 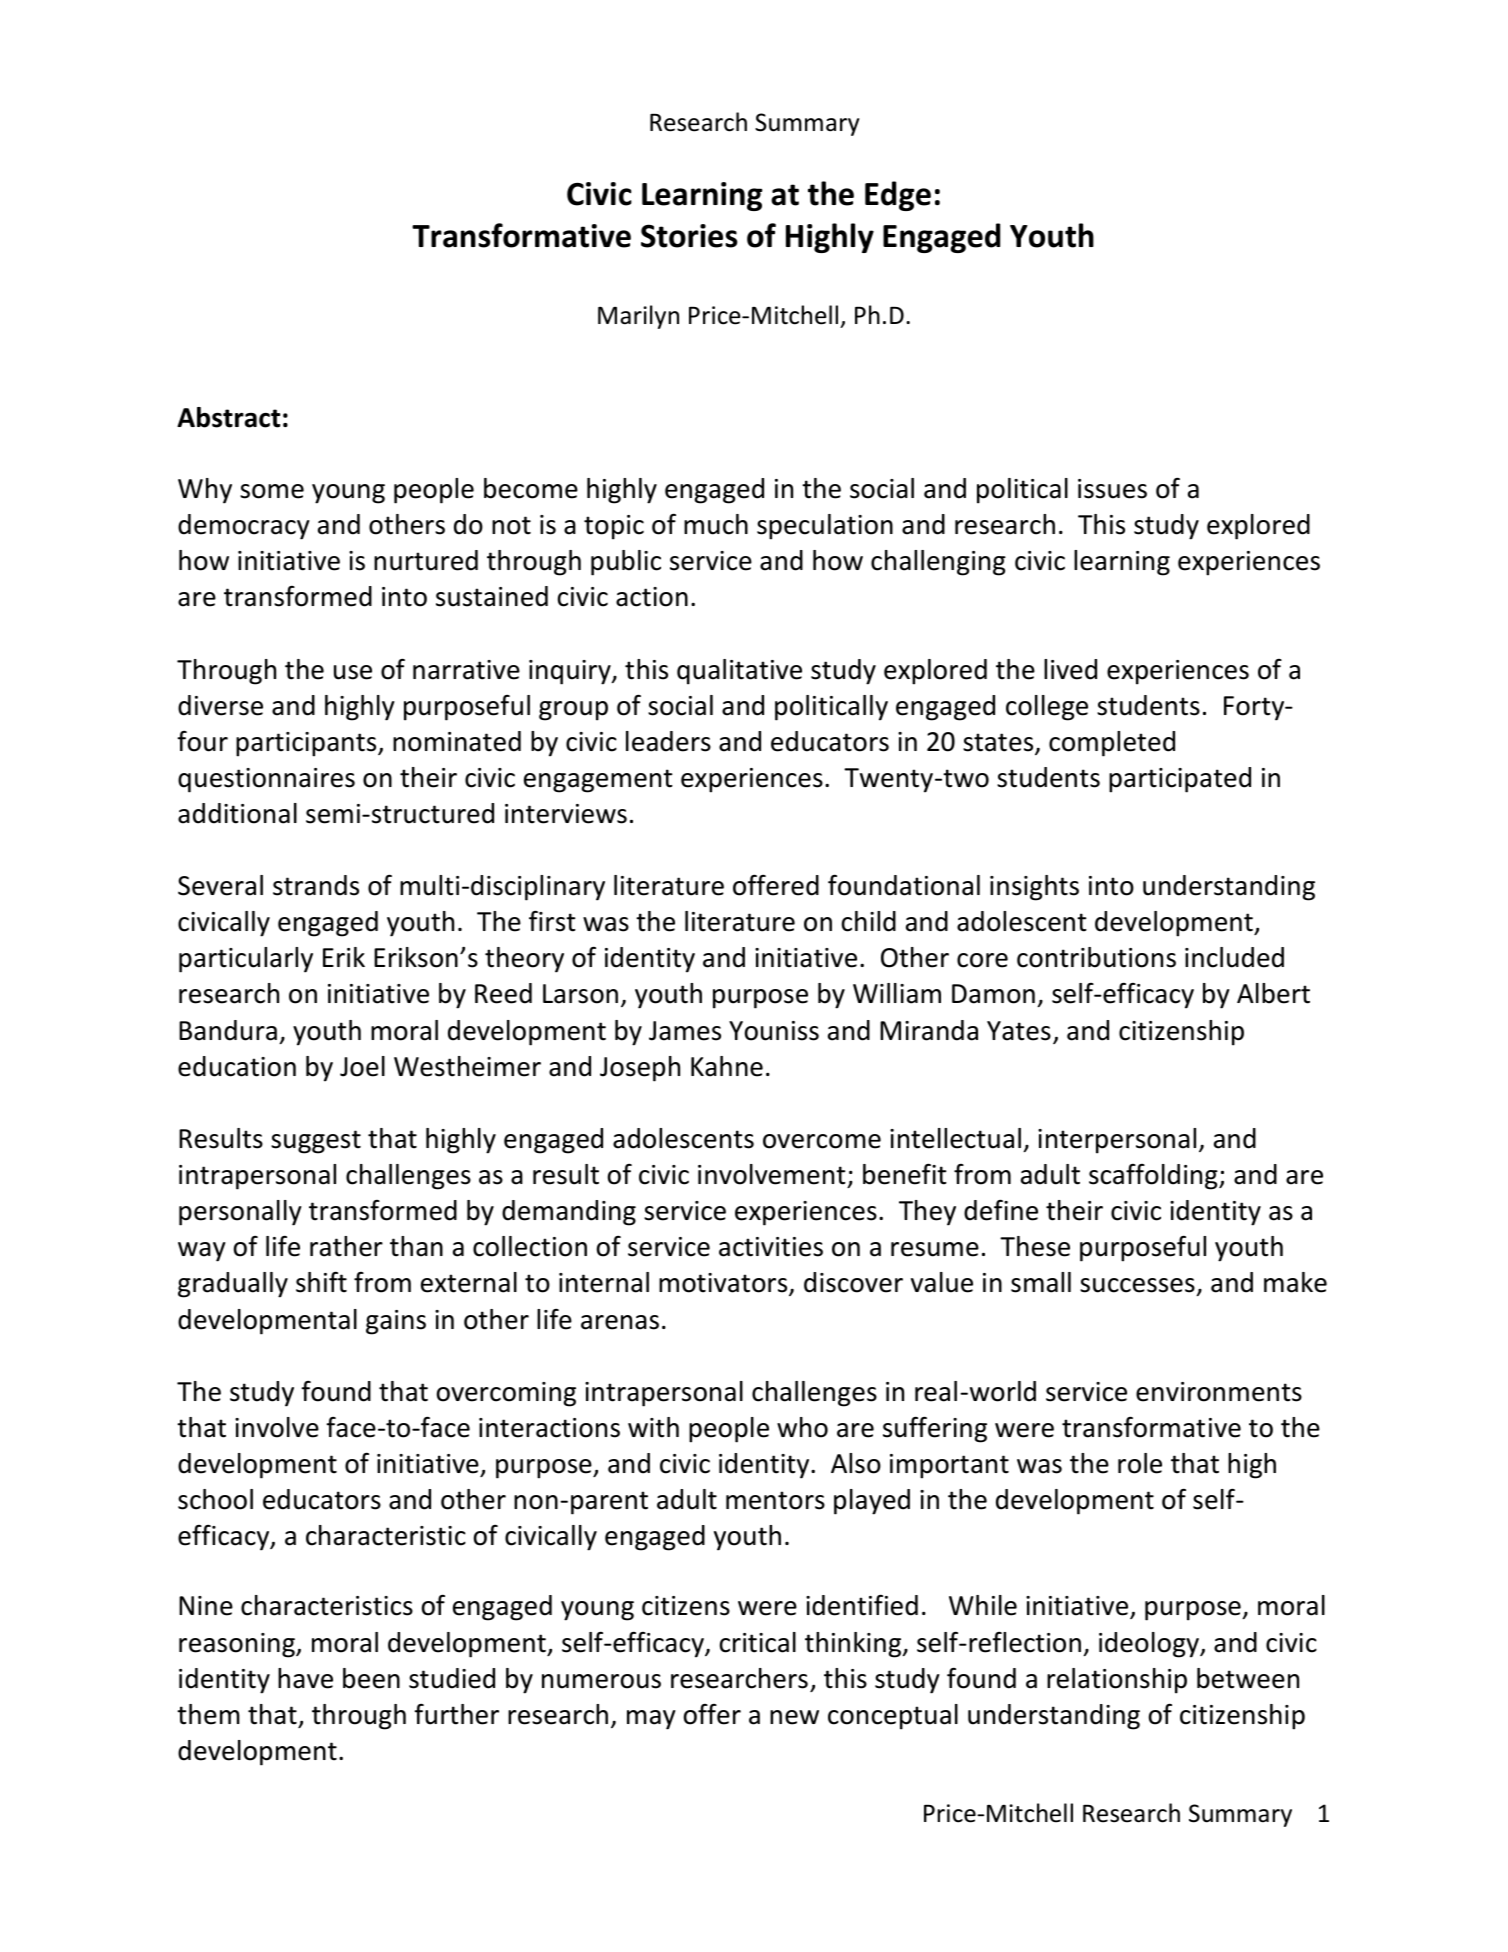 I want to click on contributions, so click(x=1096, y=957).
